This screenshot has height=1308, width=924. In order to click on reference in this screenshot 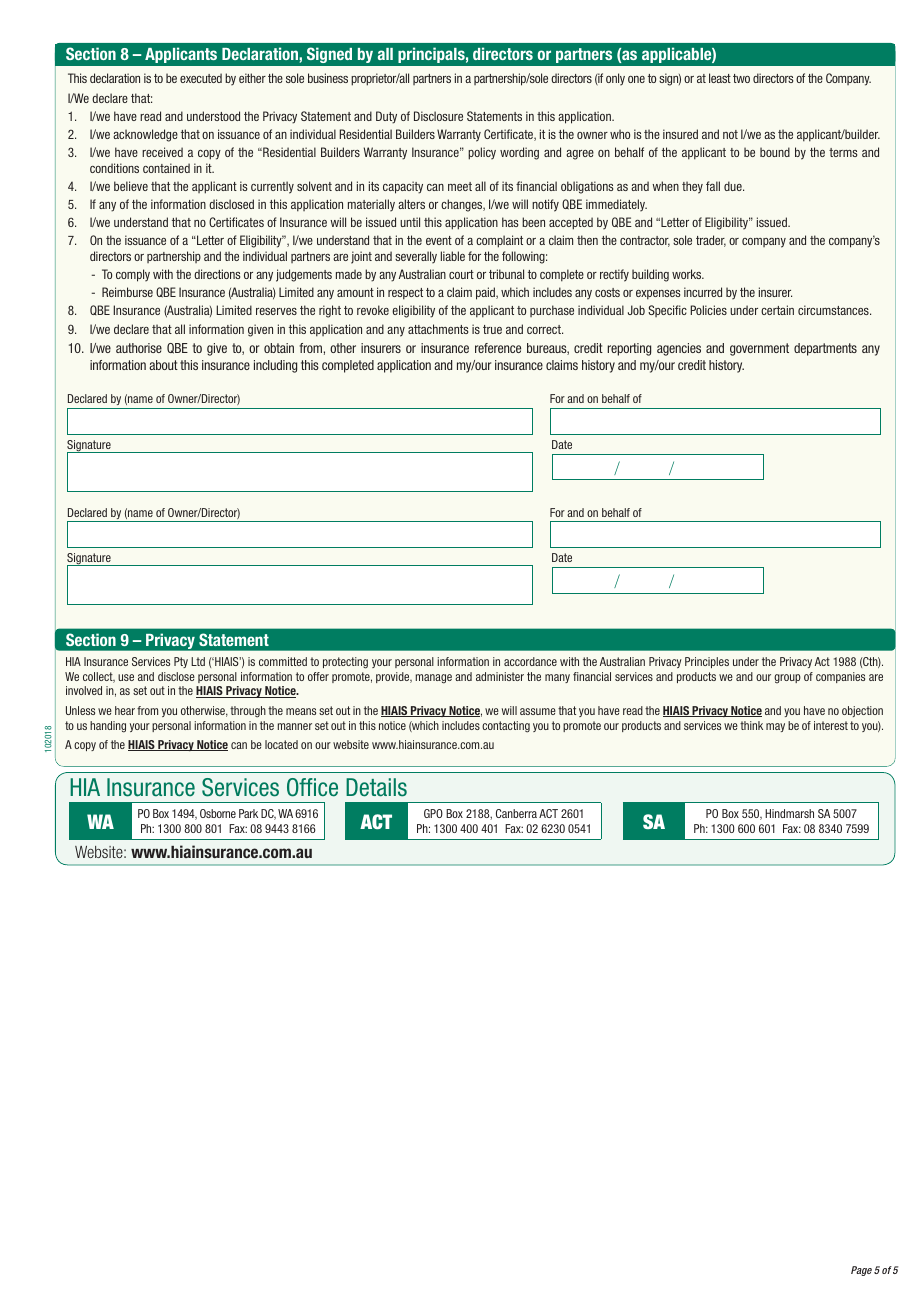, I will do `click(498, 348)`.
